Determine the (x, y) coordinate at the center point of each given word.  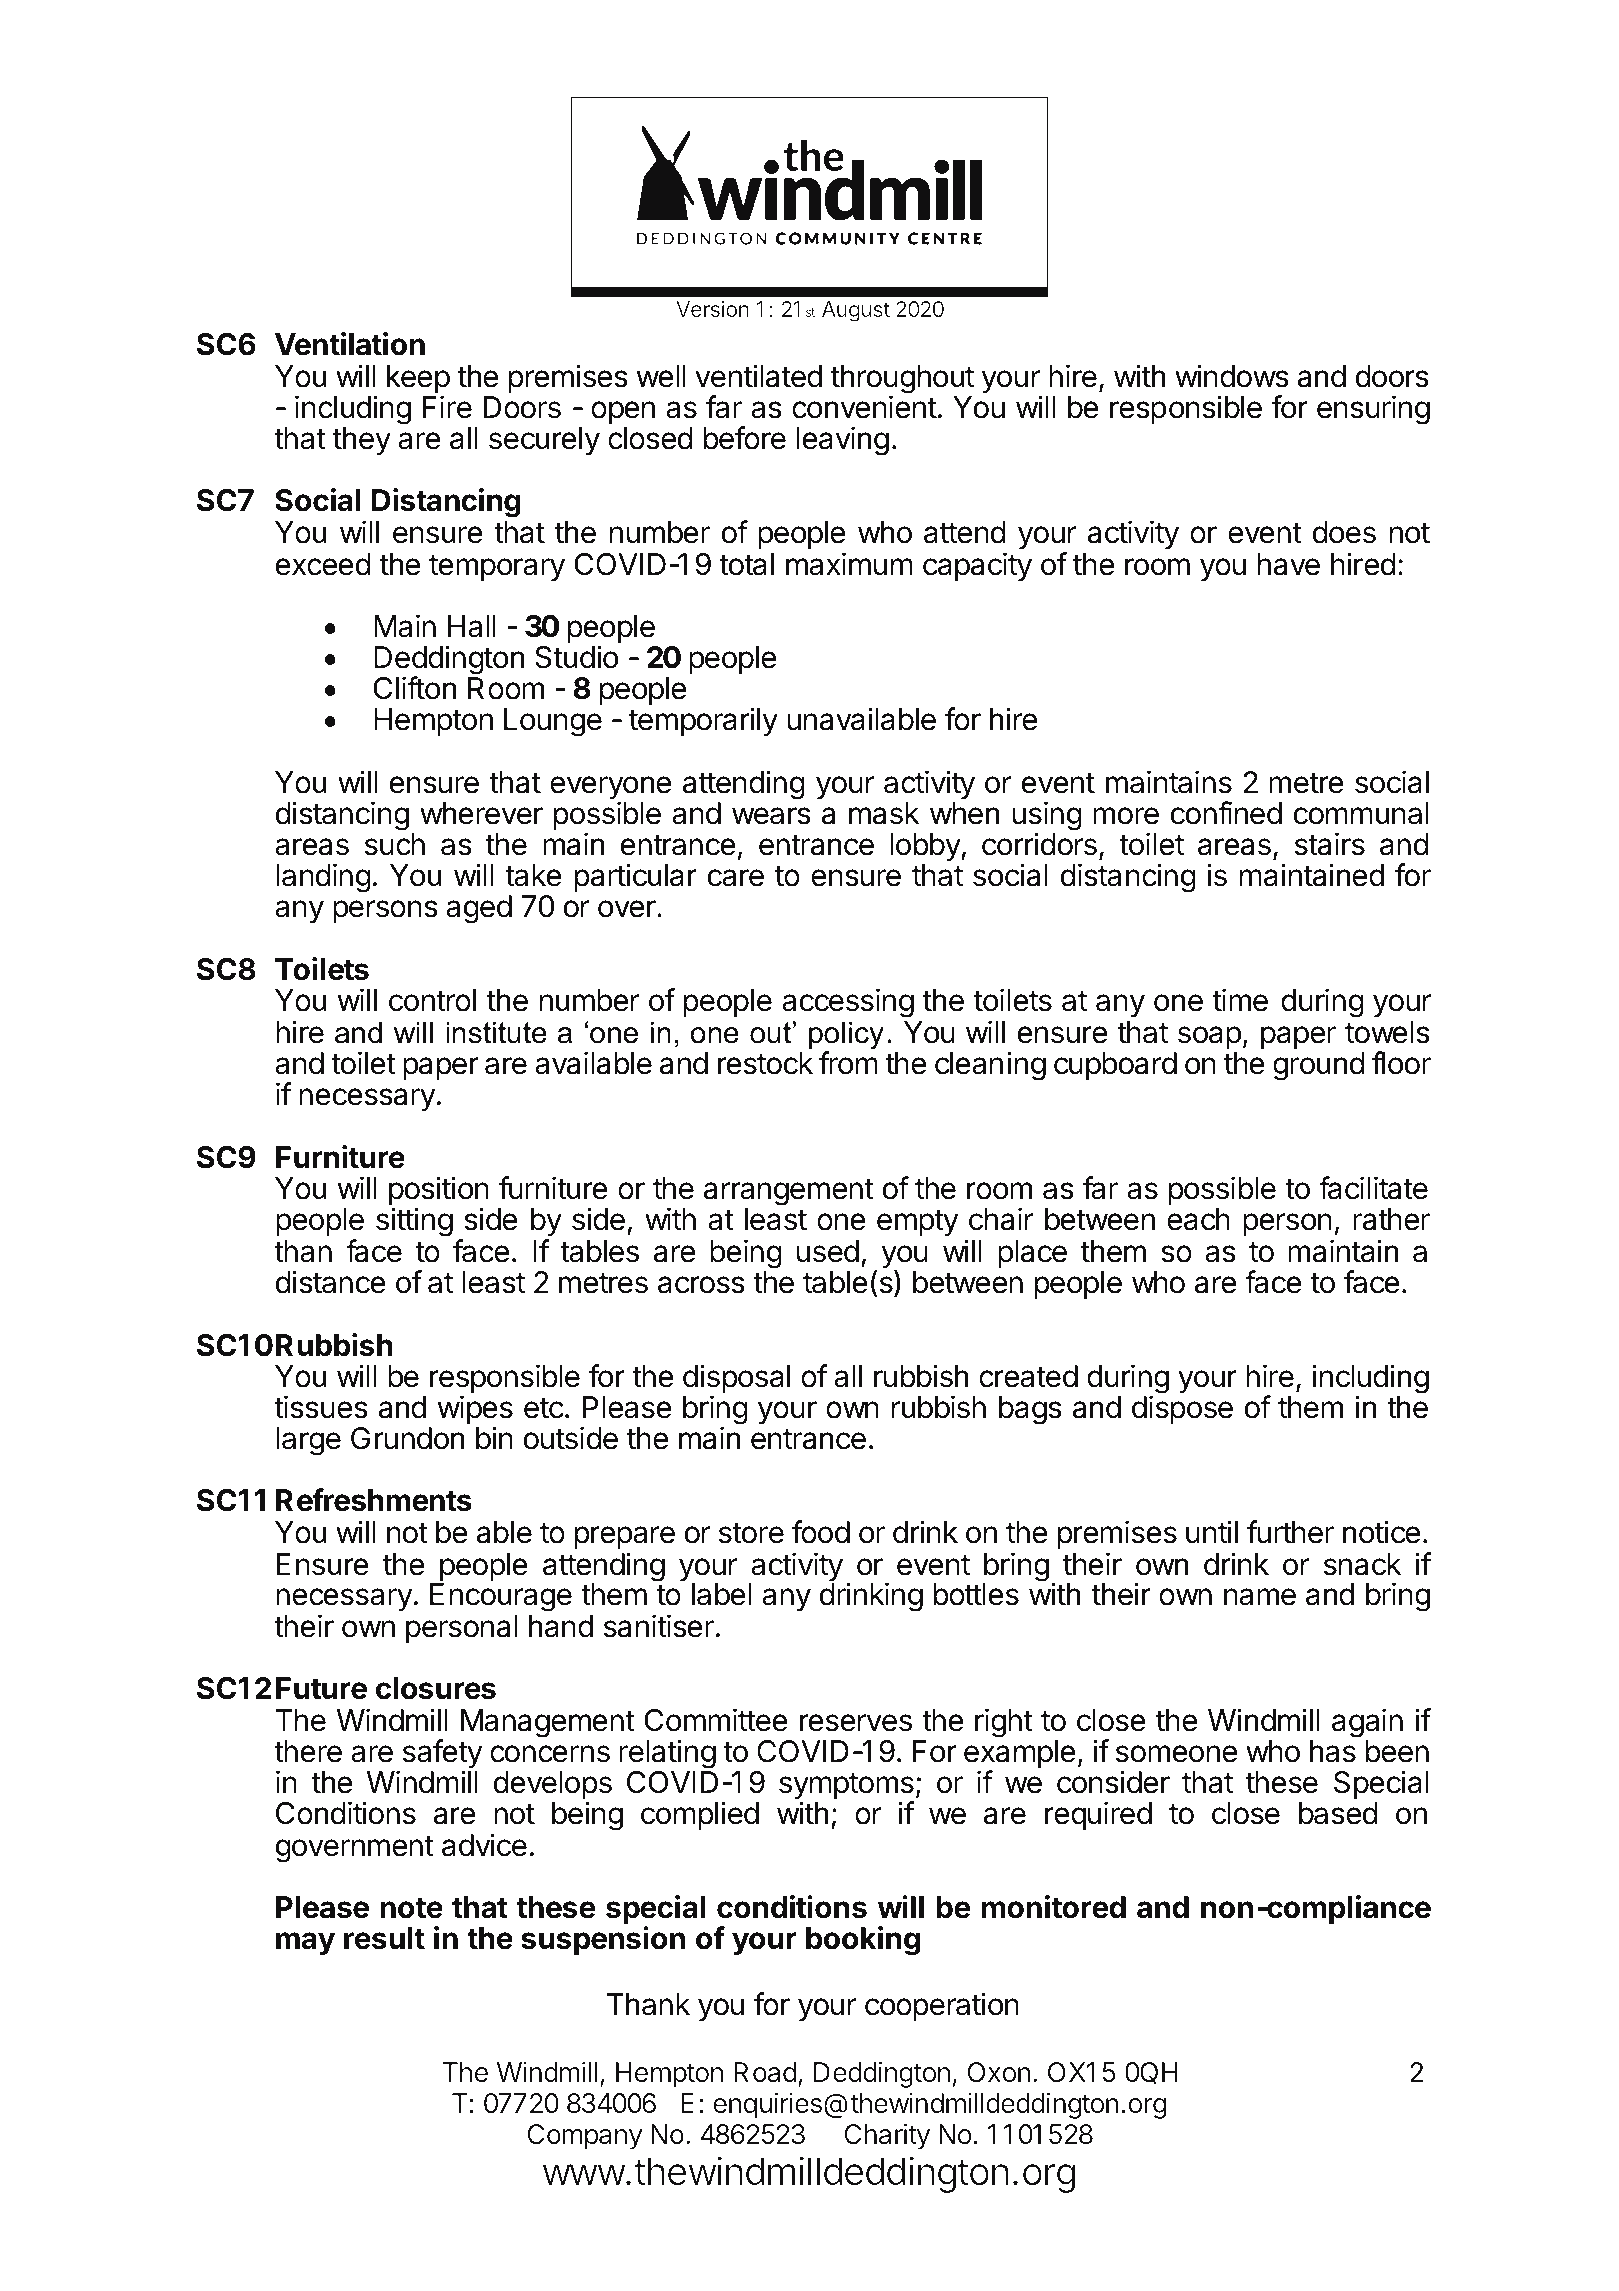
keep (418, 380)
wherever (481, 813)
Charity (887, 2136)
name (1260, 1597)
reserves (856, 1723)
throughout (902, 380)
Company (585, 2137)
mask (884, 813)
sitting (414, 1222)
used (828, 1251)
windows (1232, 376)
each (1198, 1219)
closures (436, 1688)
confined (1226, 813)
